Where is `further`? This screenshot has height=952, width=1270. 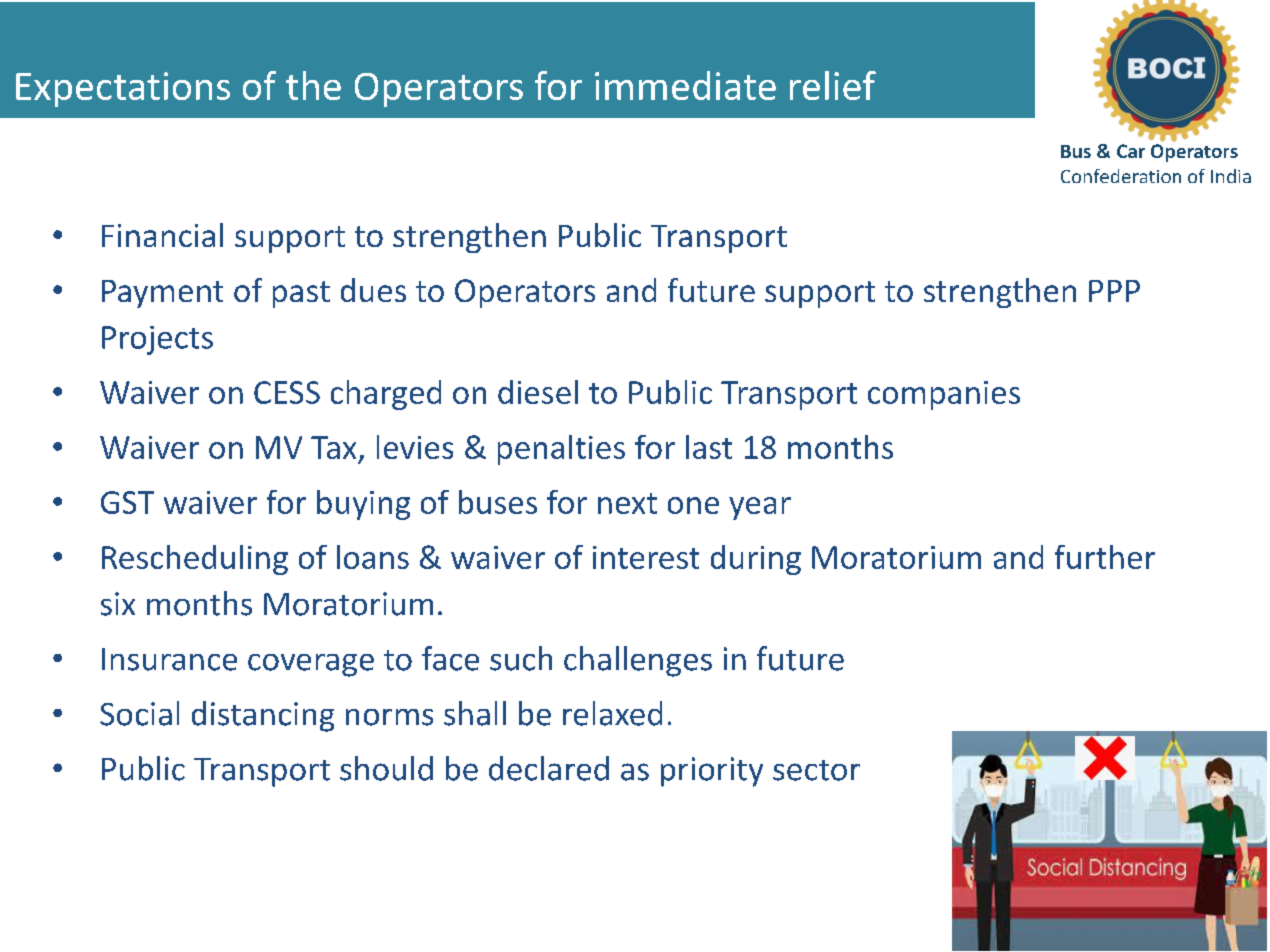 further is located at coordinates (1105, 557).
